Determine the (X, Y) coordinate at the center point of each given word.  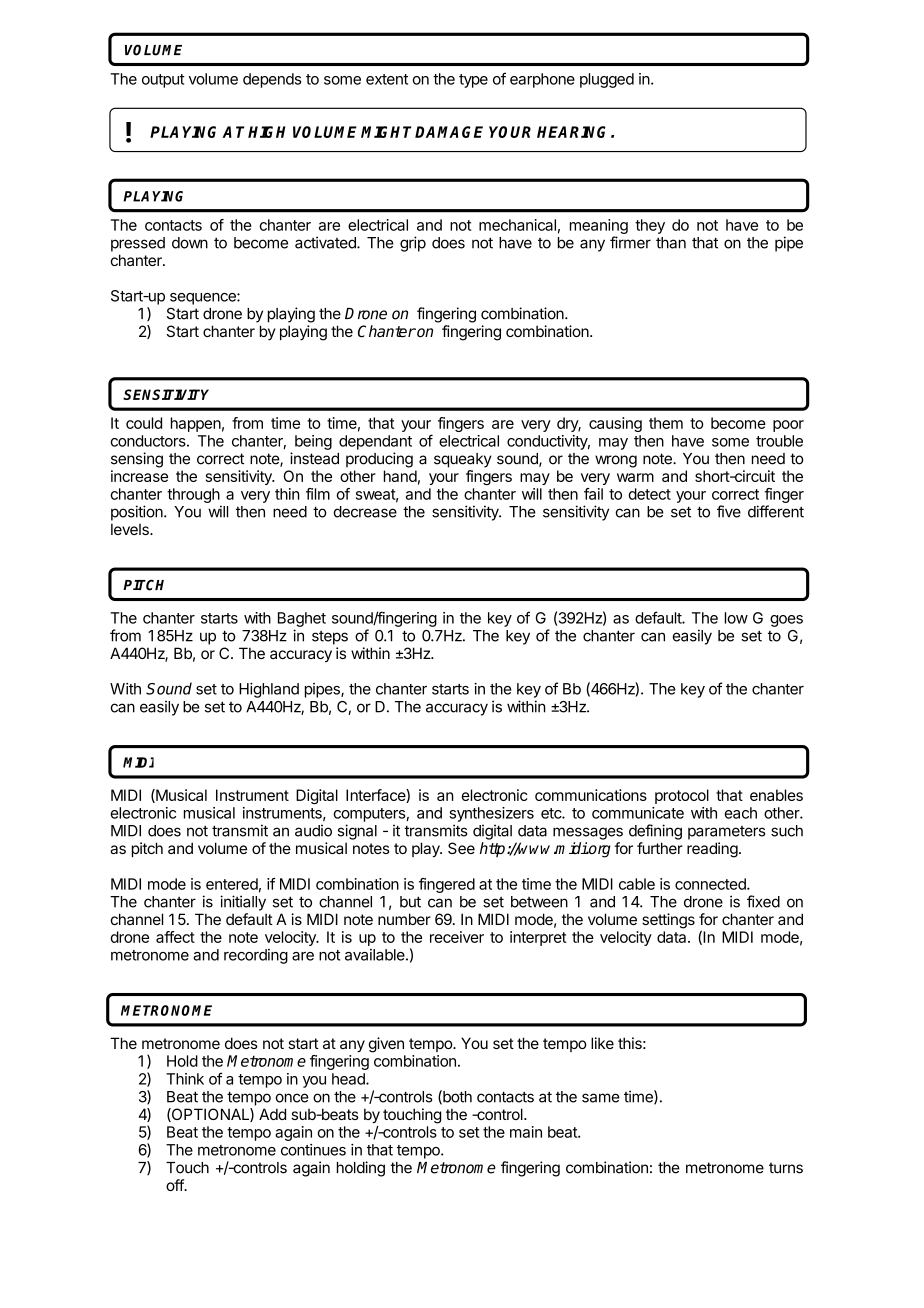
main (526, 1132)
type (473, 81)
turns (786, 1168)
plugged (607, 80)
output (163, 81)
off (175, 1185)
